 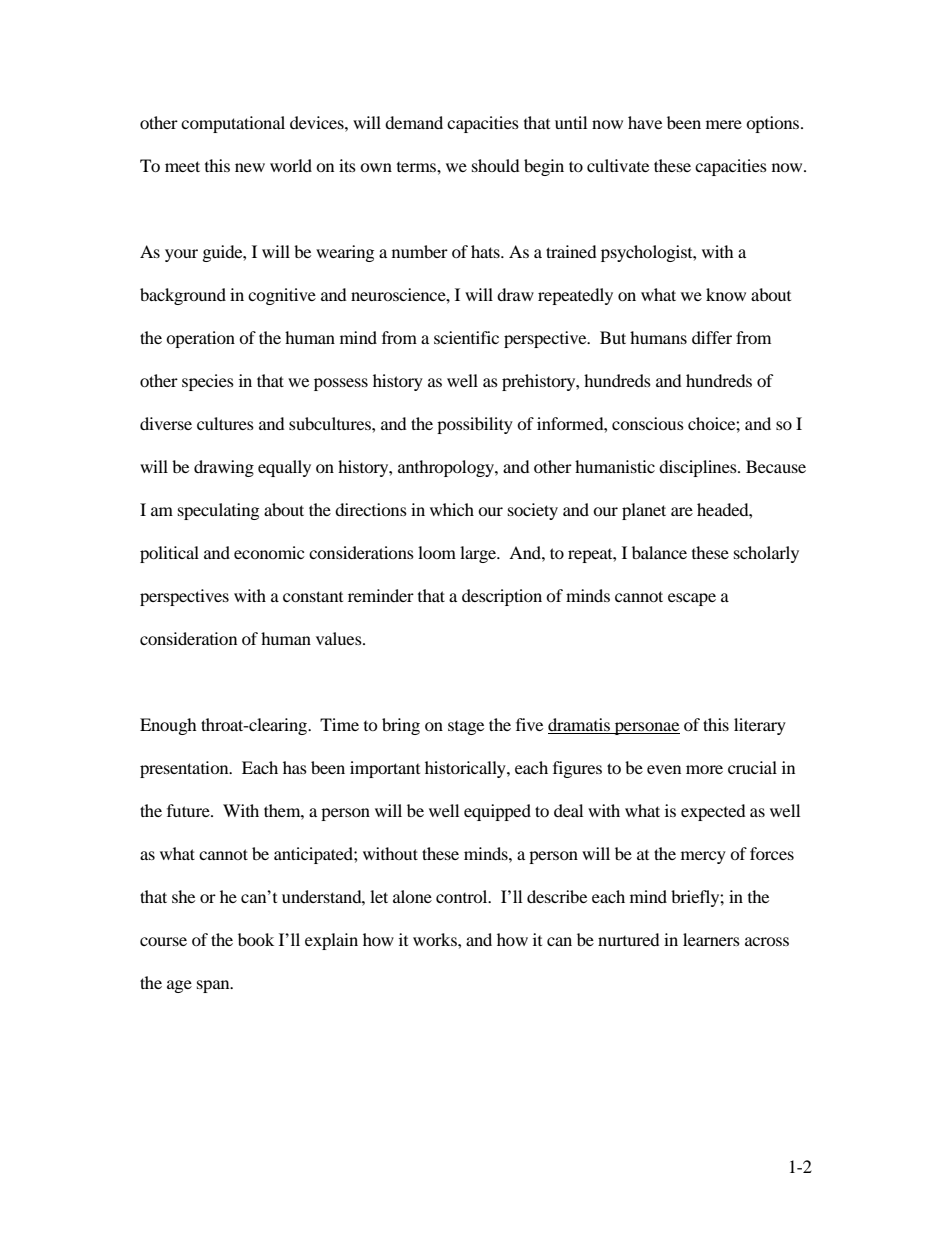 What do you see at coordinates (256, 939) in the screenshot?
I see `book` at bounding box center [256, 939].
